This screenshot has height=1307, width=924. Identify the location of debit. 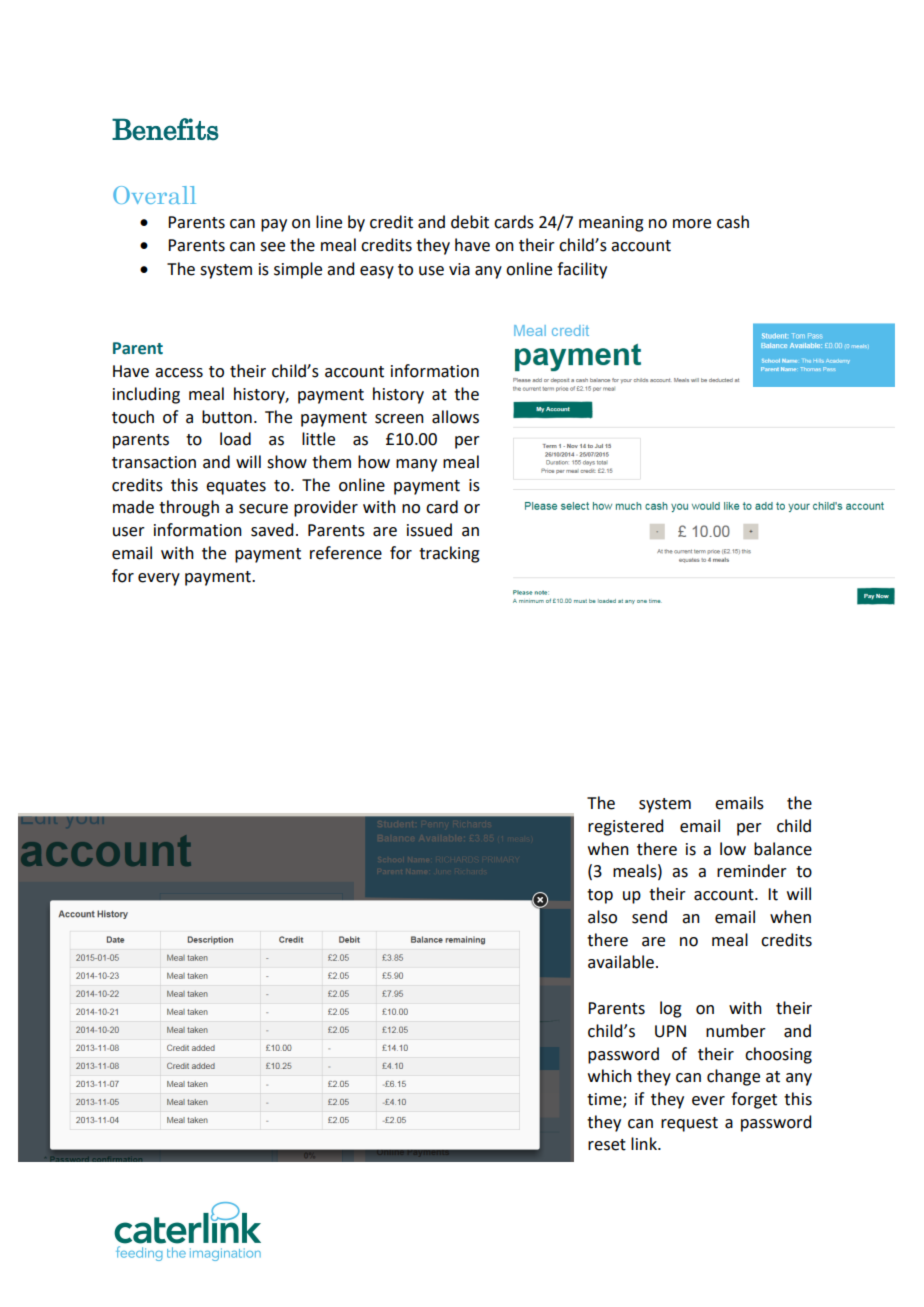
(470, 222).
